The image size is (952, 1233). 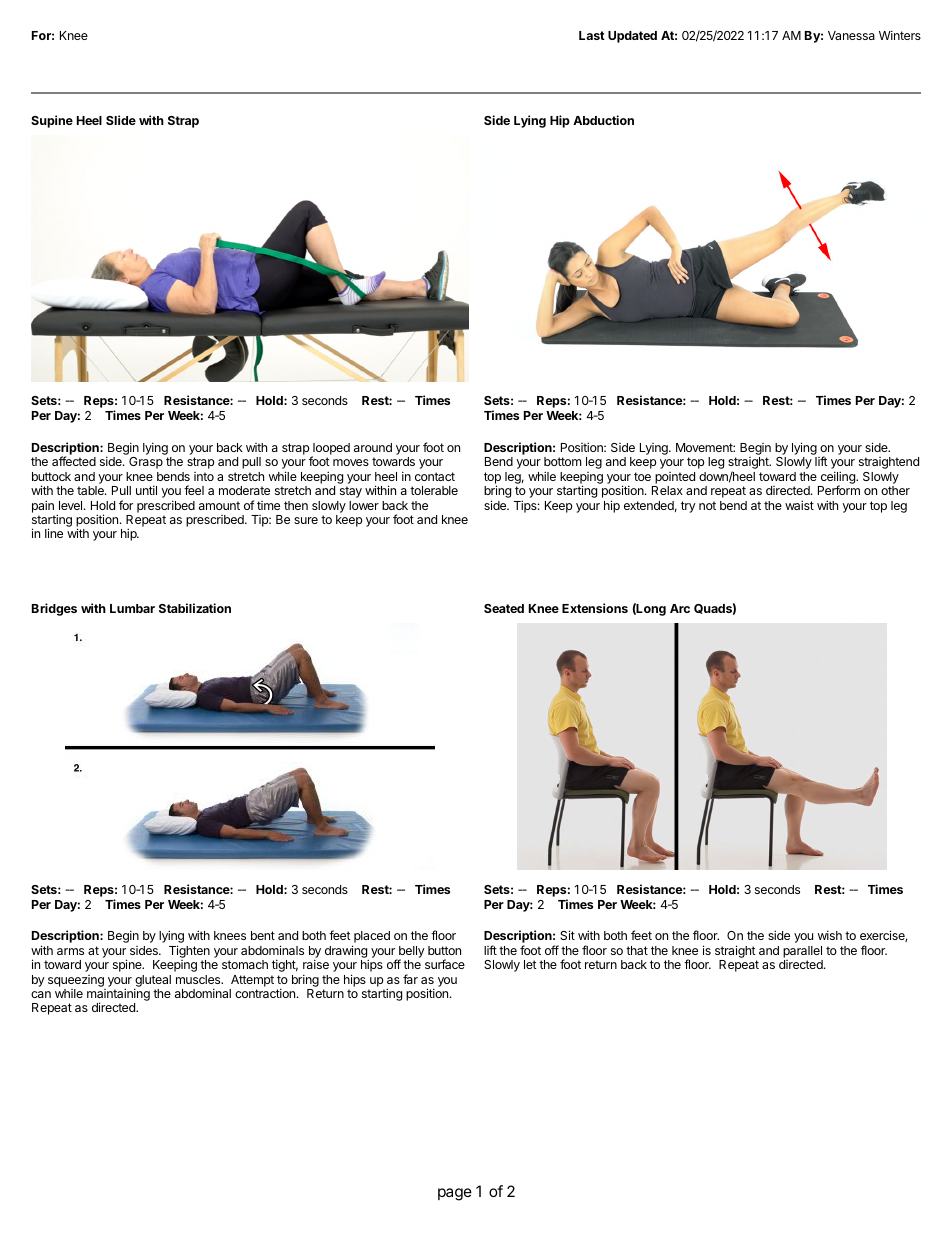 I want to click on maintaining, so click(x=118, y=996).
